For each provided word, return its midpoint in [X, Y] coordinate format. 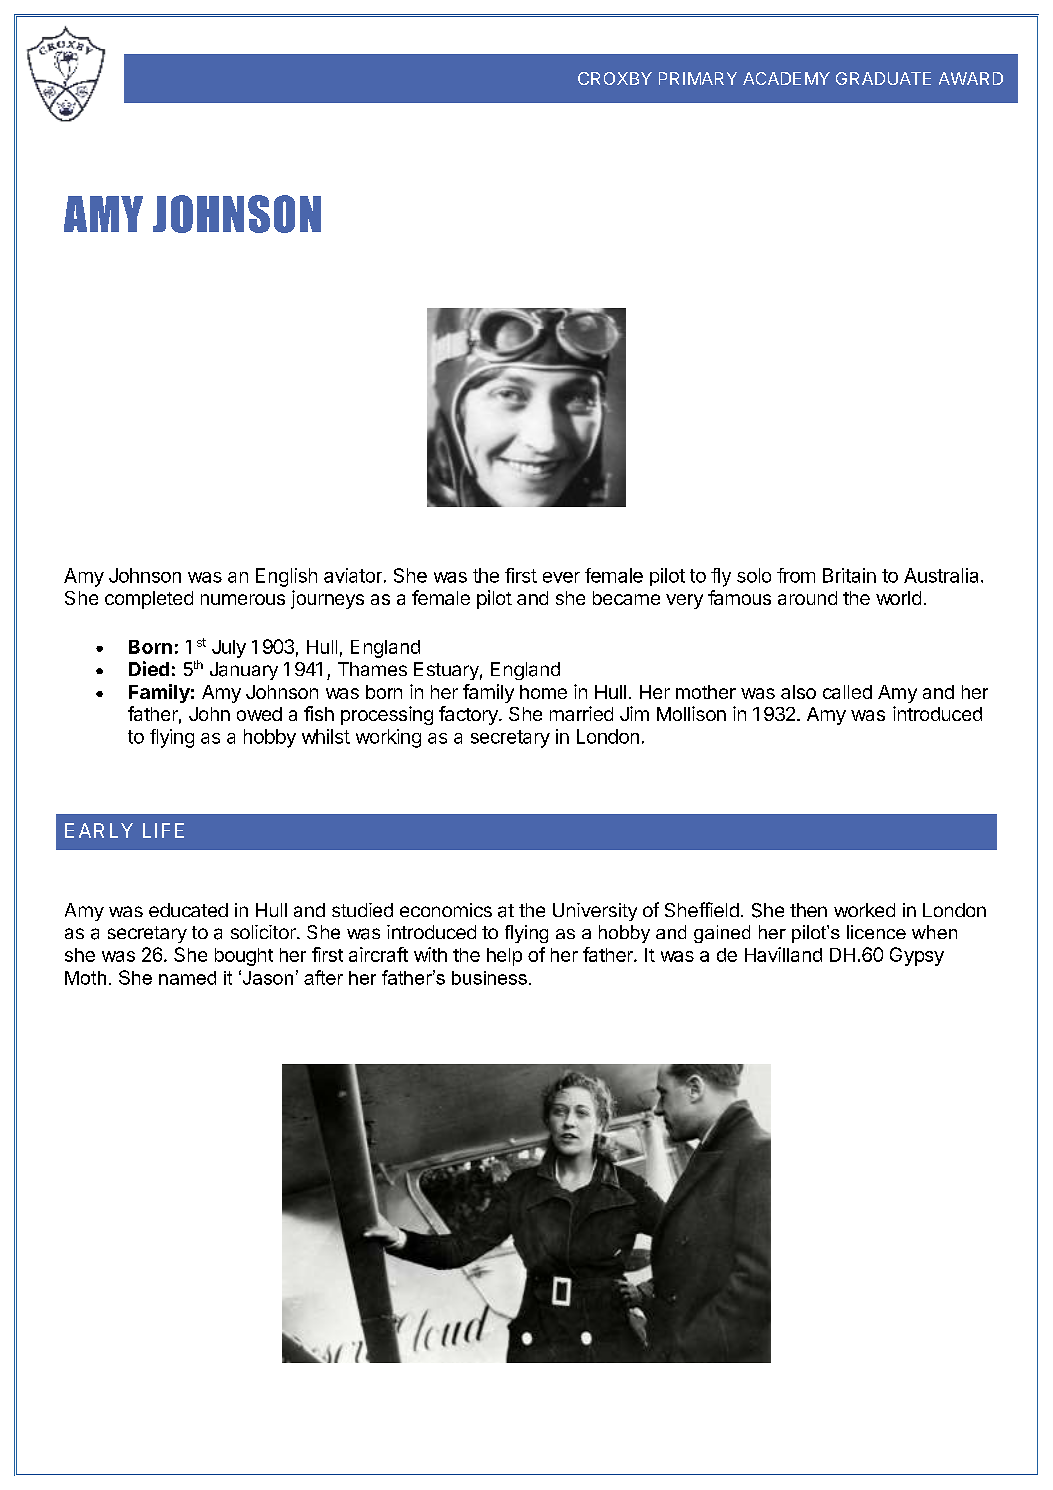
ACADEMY [786, 78]
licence [876, 932]
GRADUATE [883, 78]
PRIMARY [698, 78]
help [504, 957]
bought [244, 957]
